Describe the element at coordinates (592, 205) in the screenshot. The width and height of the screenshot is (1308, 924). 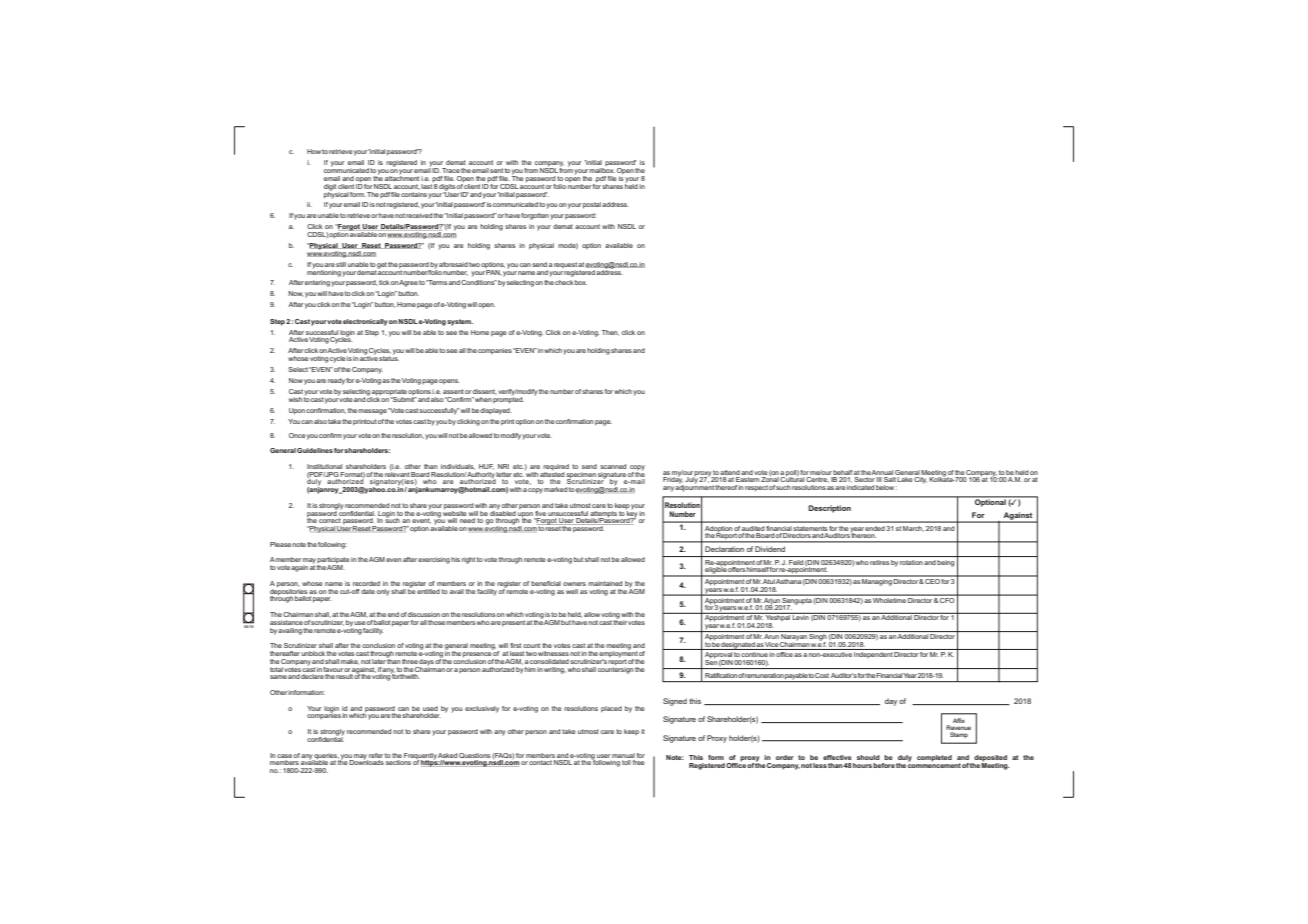
I see `postal` at that location.
